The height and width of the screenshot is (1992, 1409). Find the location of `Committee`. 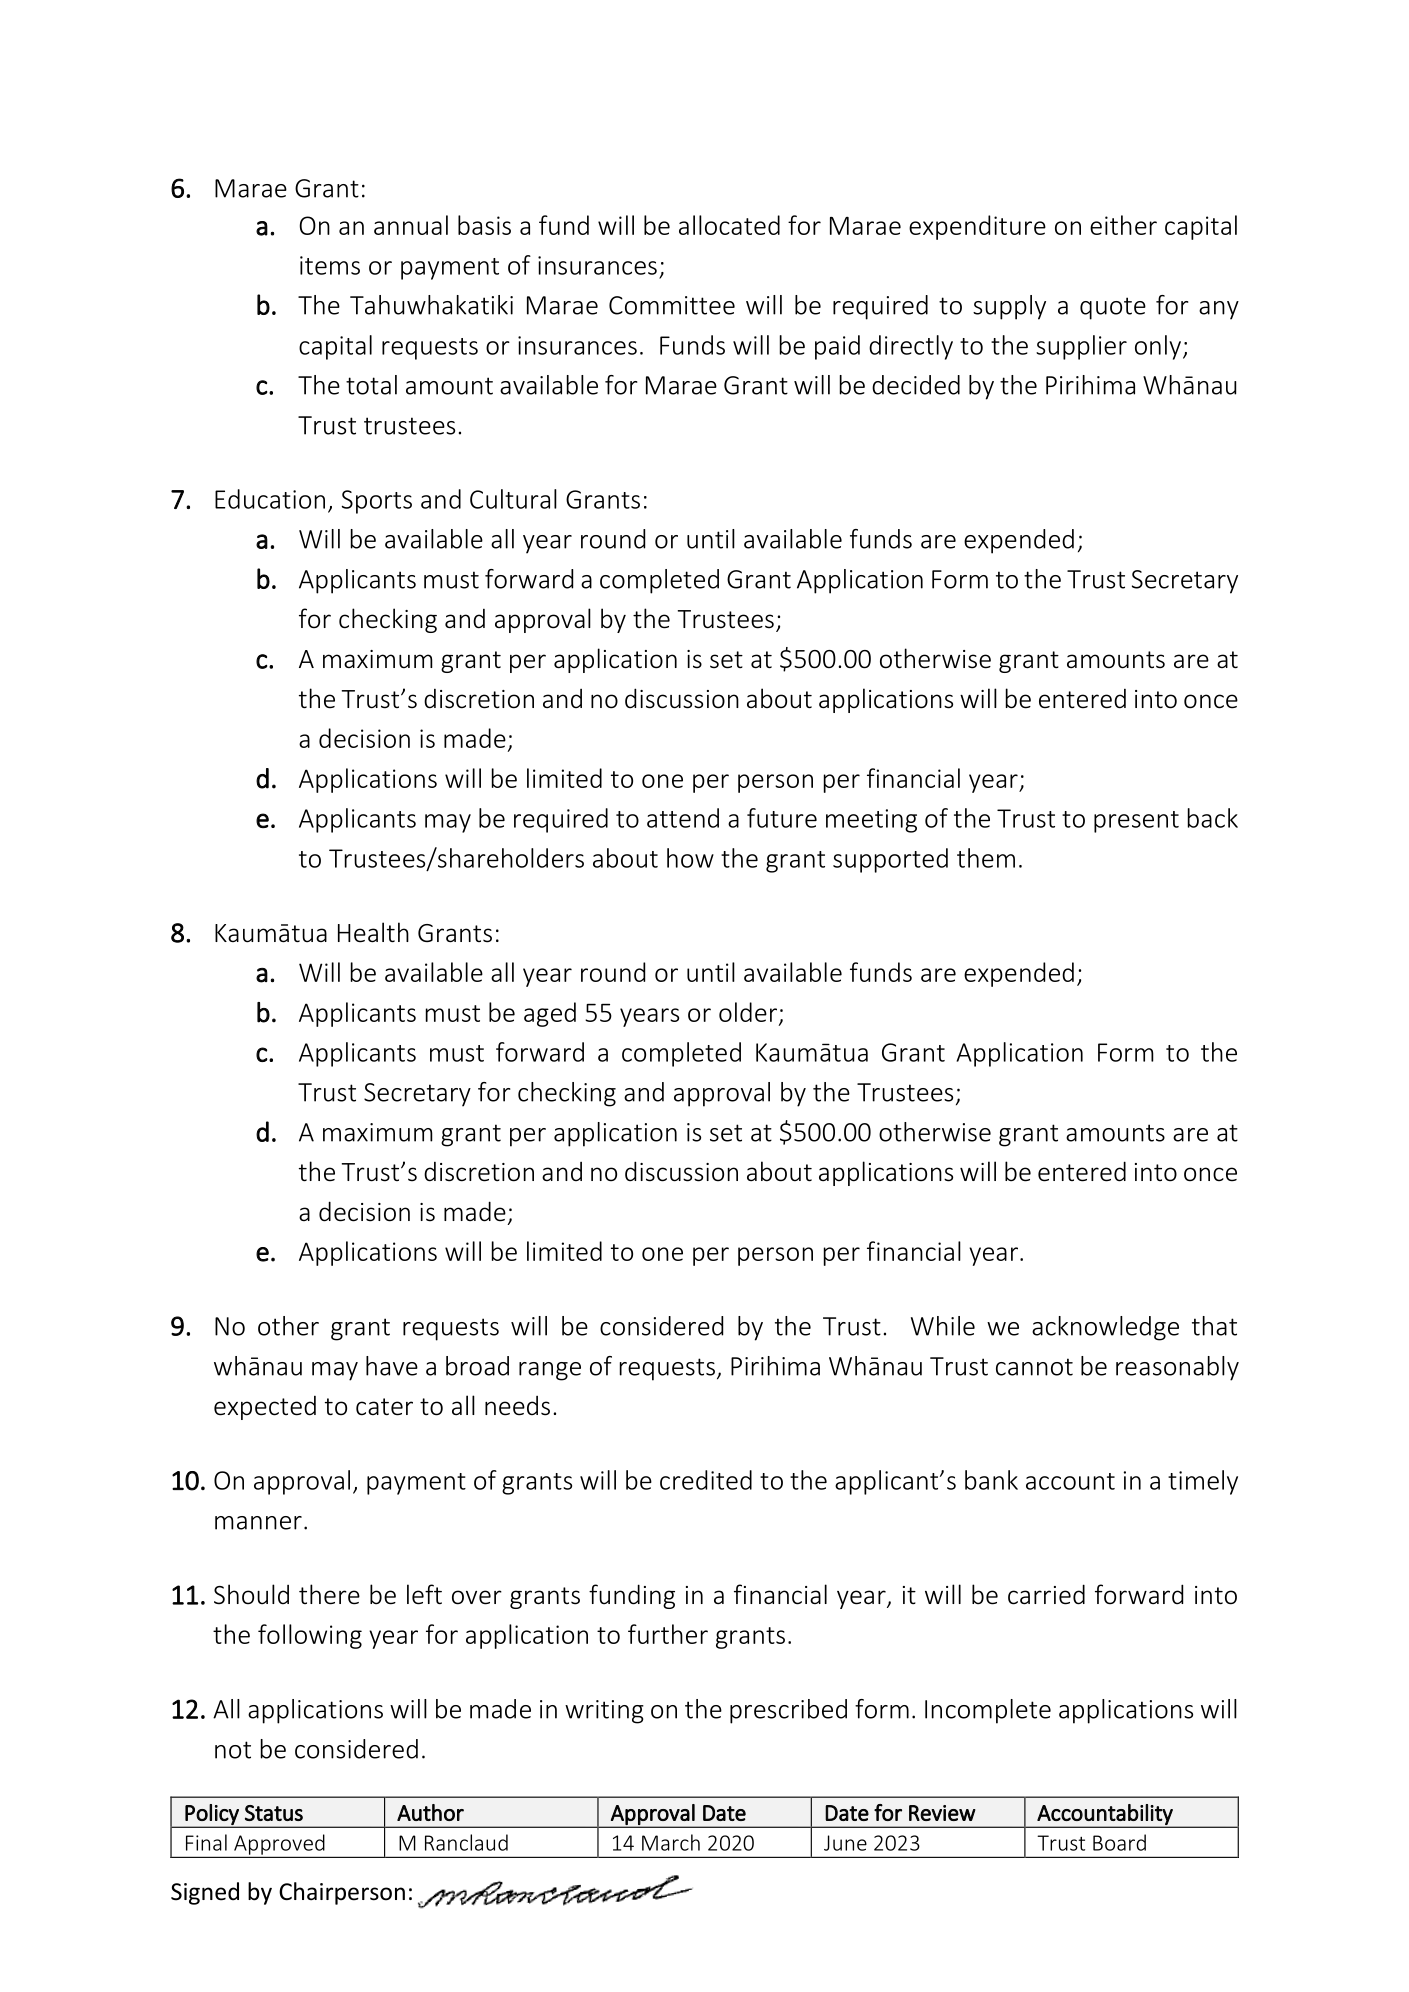

Committee is located at coordinates (672, 305).
